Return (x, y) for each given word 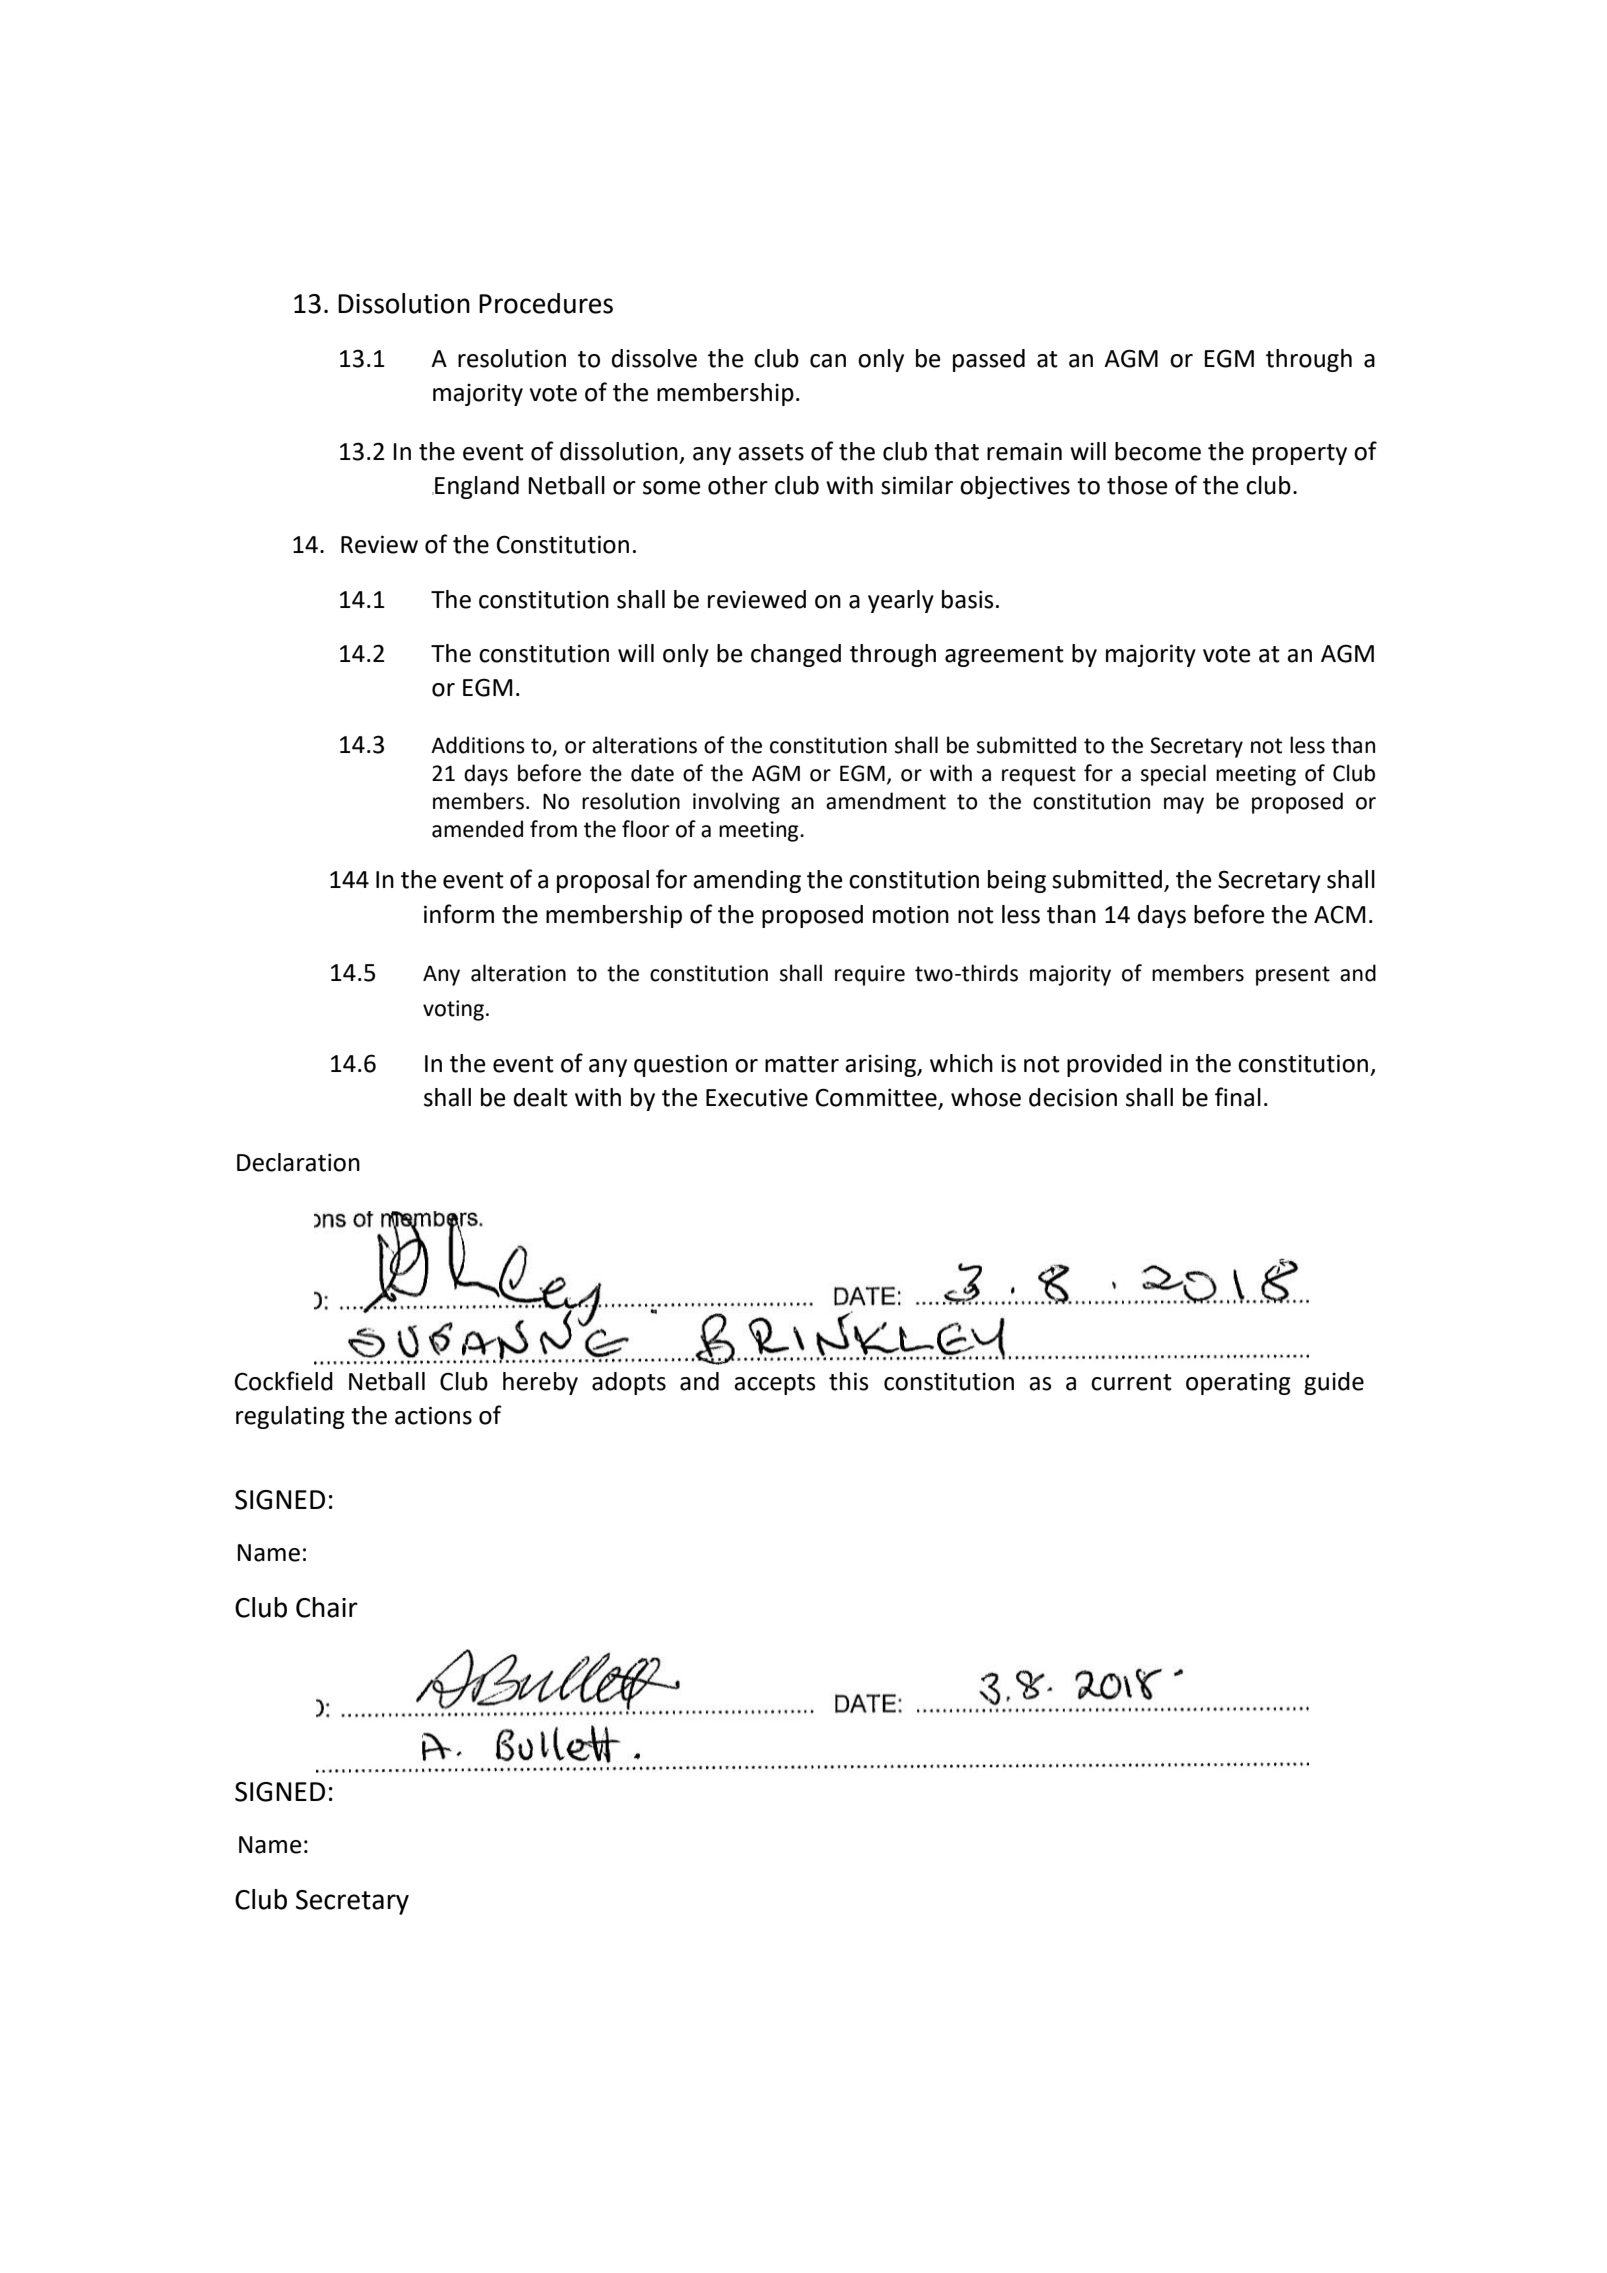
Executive (757, 1097)
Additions (478, 745)
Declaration (298, 1162)
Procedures (546, 303)
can (828, 361)
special (1173, 775)
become (1158, 451)
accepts (775, 1384)
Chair (327, 1607)
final (1238, 1097)
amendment (886, 801)
